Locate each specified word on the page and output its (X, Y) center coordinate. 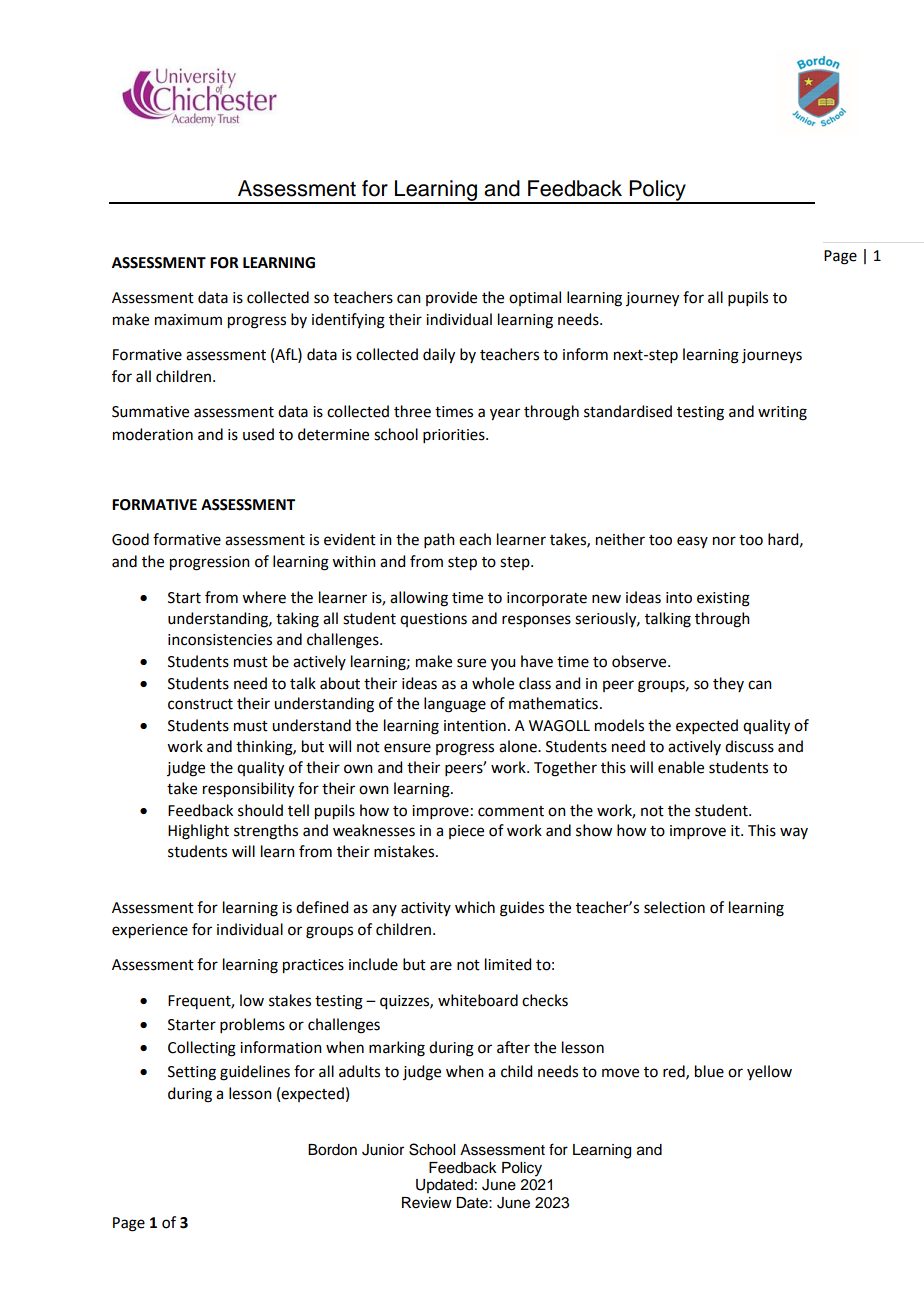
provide (451, 298)
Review (427, 1203)
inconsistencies (220, 640)
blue (709, 1071)
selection (674, 907)
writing (782, 413)
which (475, 907)
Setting (192, 1073)
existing (723, 599)
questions (433, 620)
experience (150, 931)
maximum (188, 320)
